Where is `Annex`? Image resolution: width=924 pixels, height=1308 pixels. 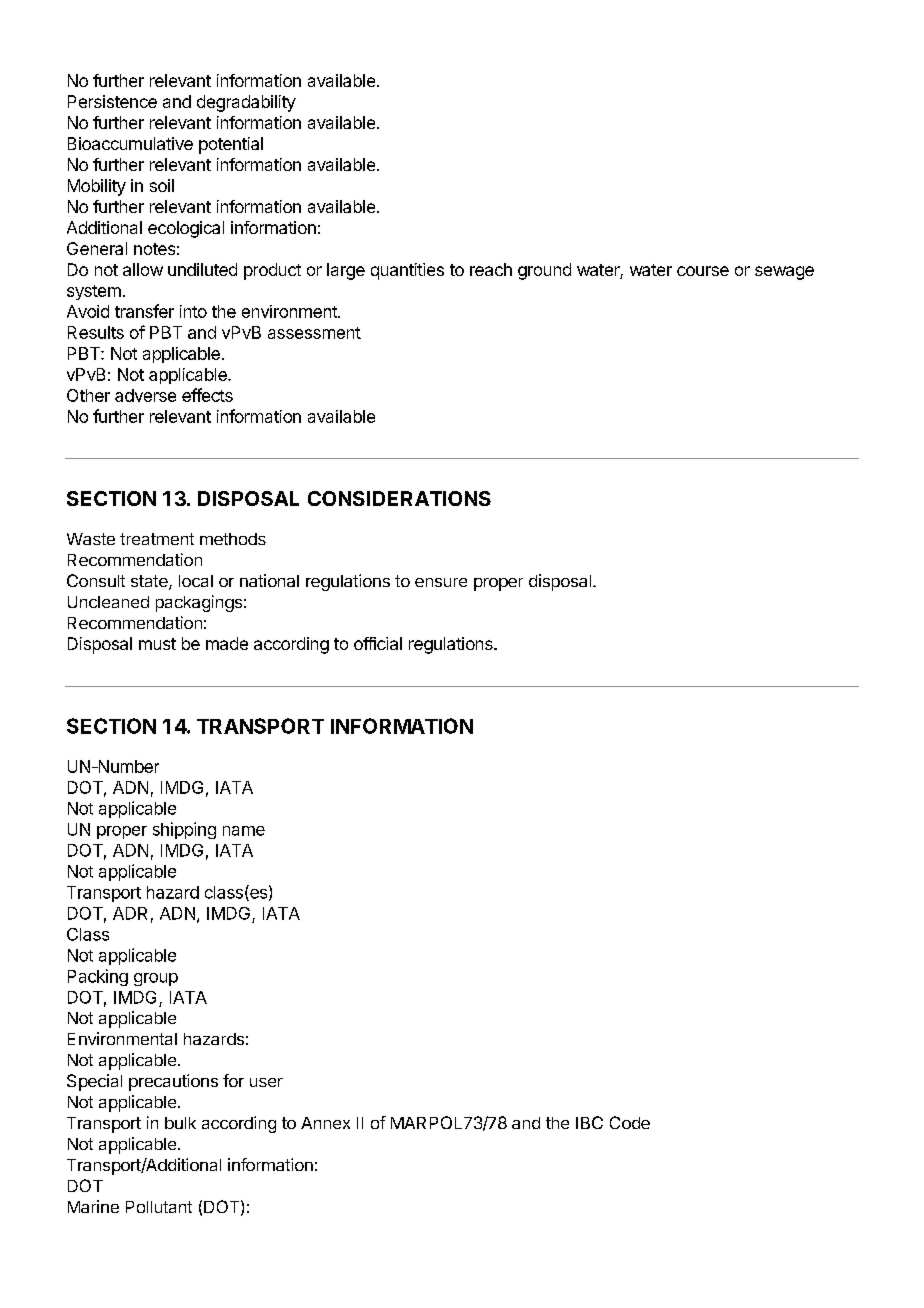
Annex is located at coordinates (325, 1123).
